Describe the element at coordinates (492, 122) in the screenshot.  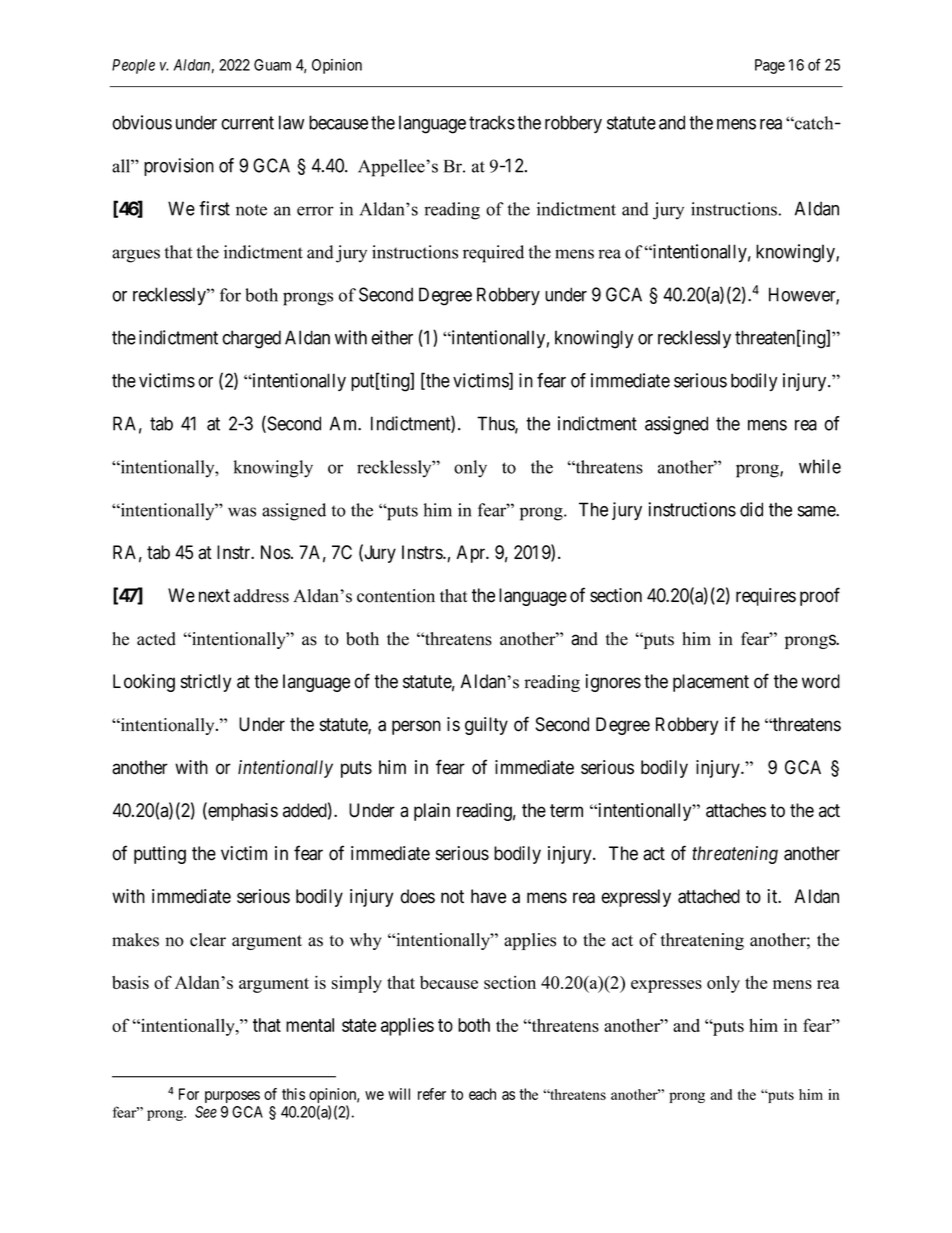
I see `tracks` at that location.
